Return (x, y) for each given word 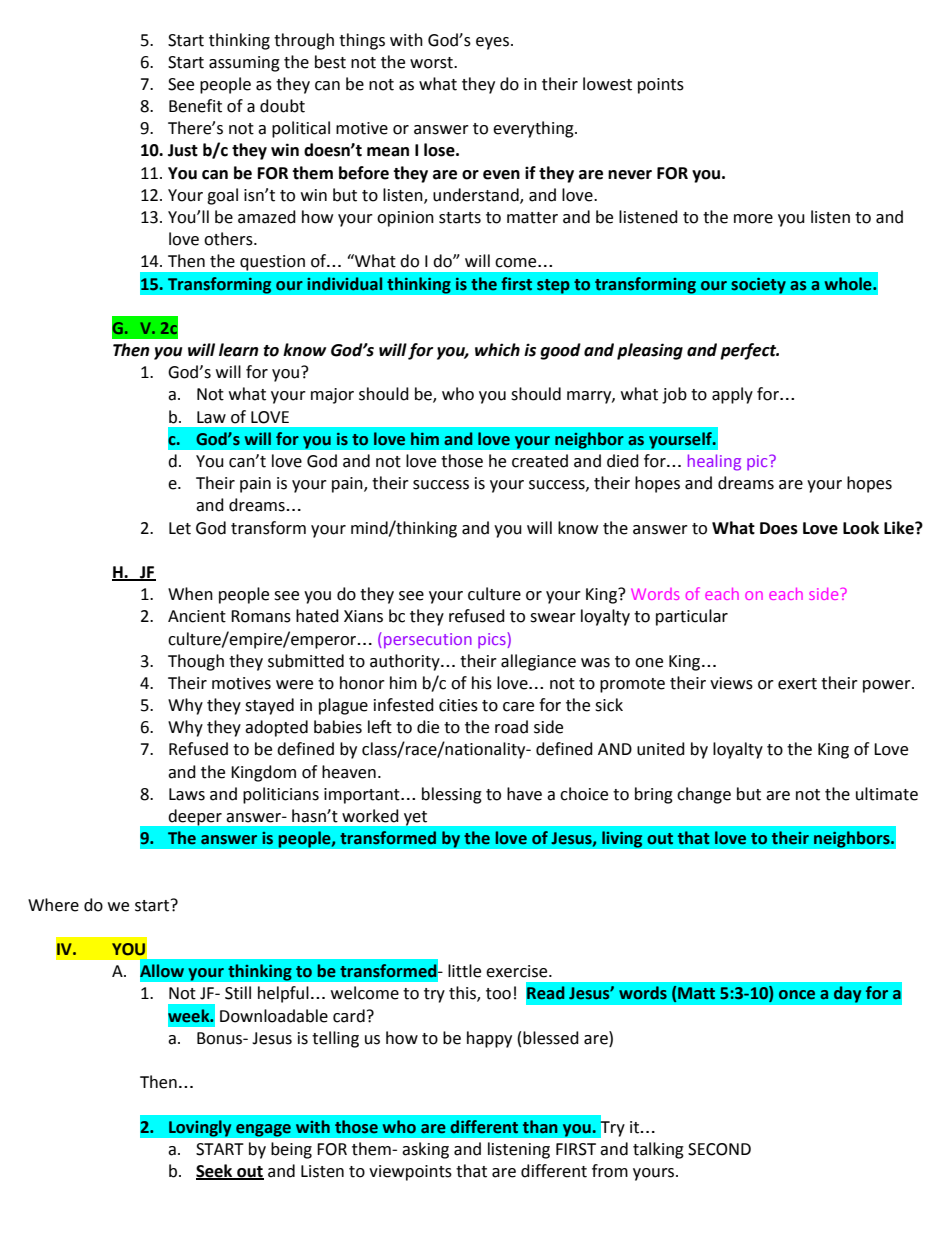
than (540, 1127)
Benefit (195, 106)
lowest (607, 84)
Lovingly (200, 1128)
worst (432, 63)
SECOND (719, 1149)
